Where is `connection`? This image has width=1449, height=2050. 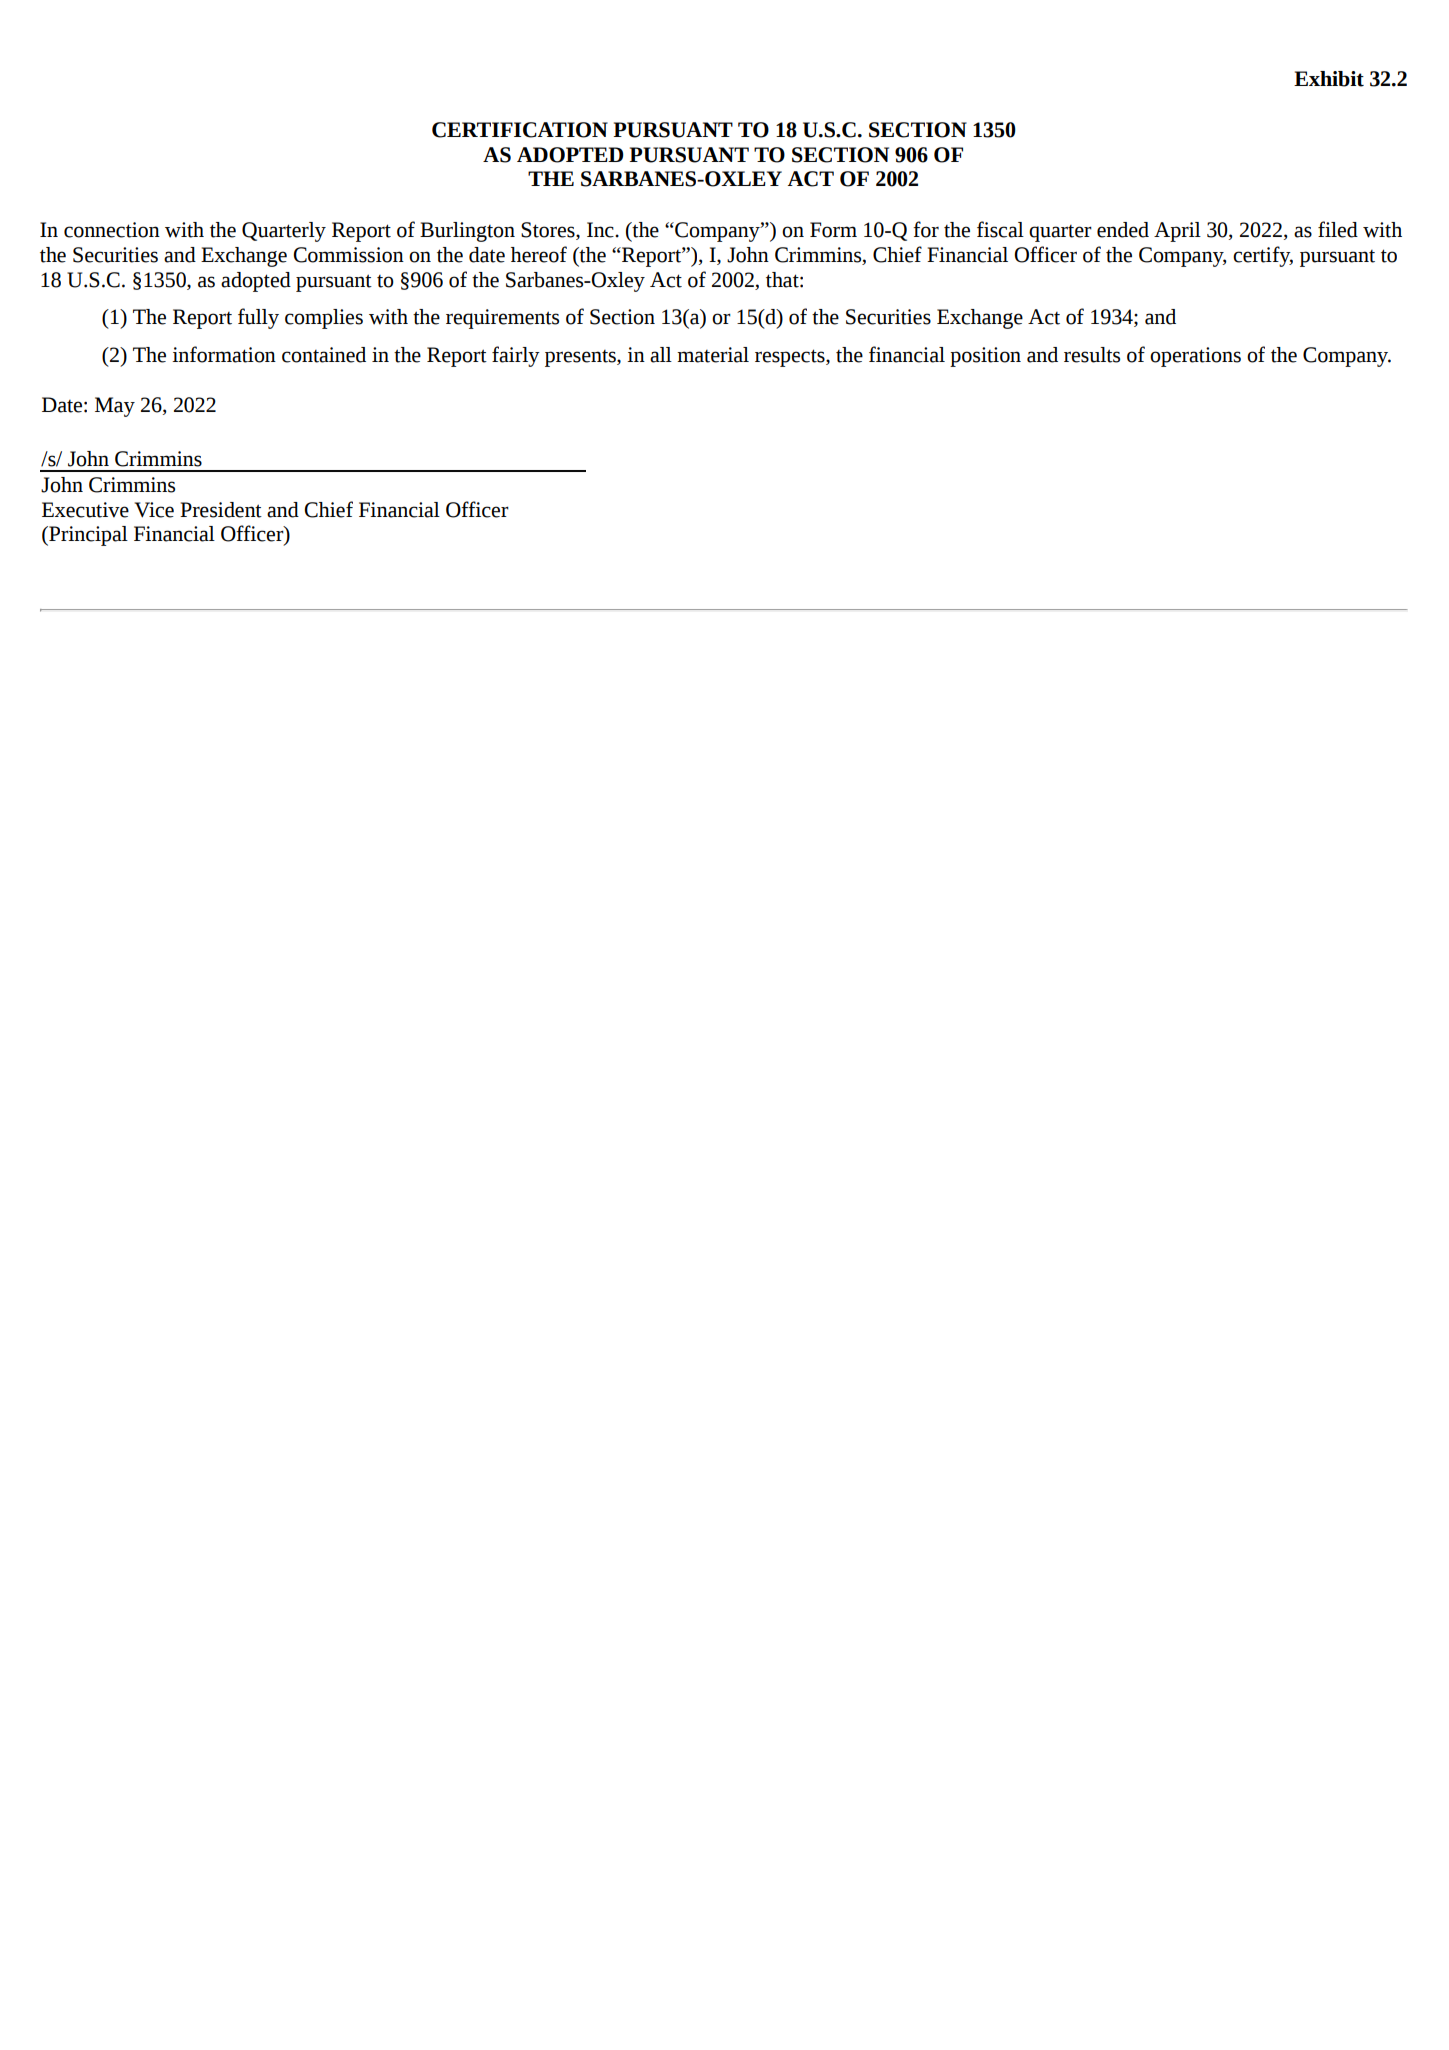 connection is located at coordinates (112, 230).
